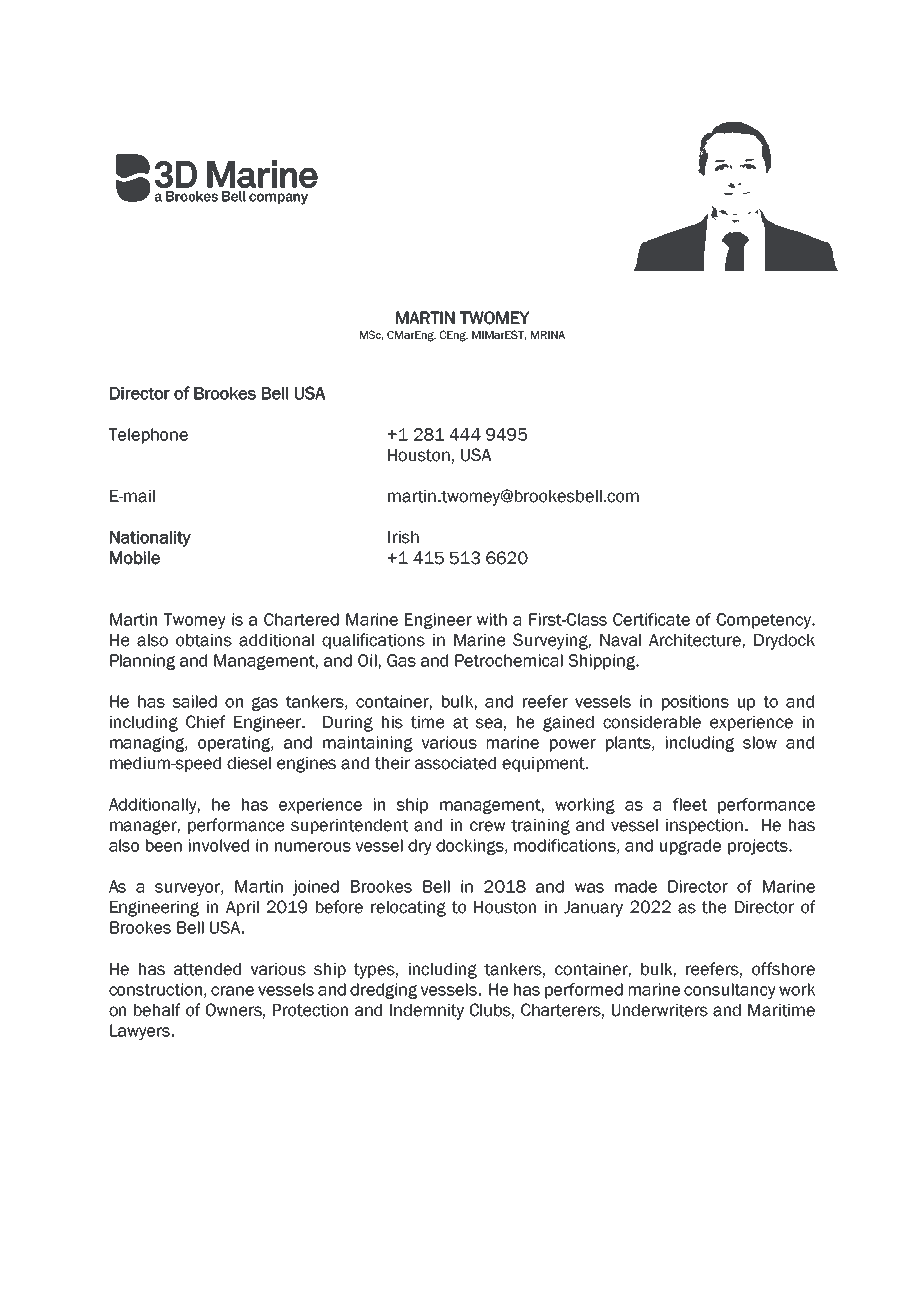 The height and width of the document is (1308, 924). I want to click on Irish, so click(403, 537).
